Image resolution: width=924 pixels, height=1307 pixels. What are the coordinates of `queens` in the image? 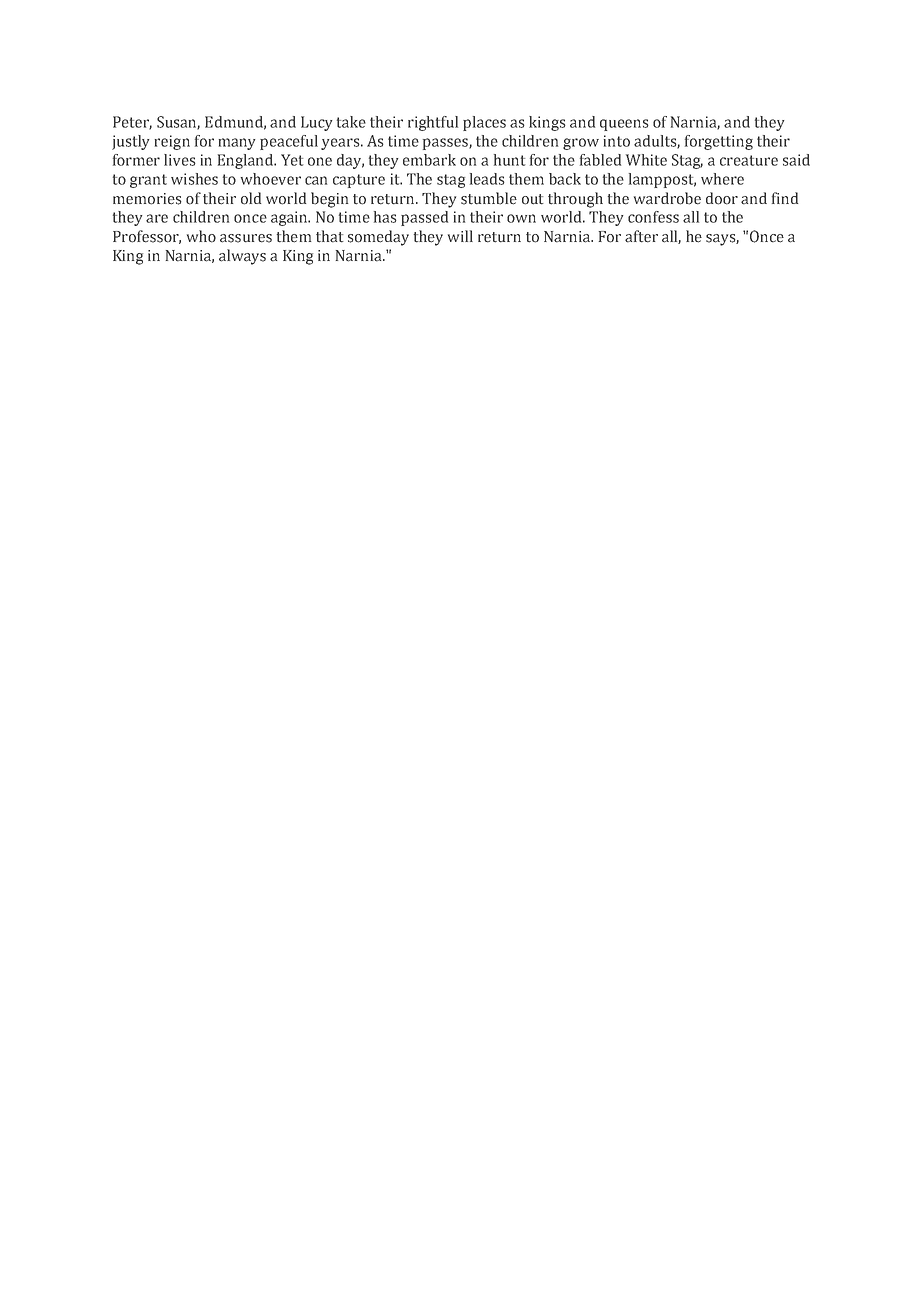 It's located at (624, 125).
